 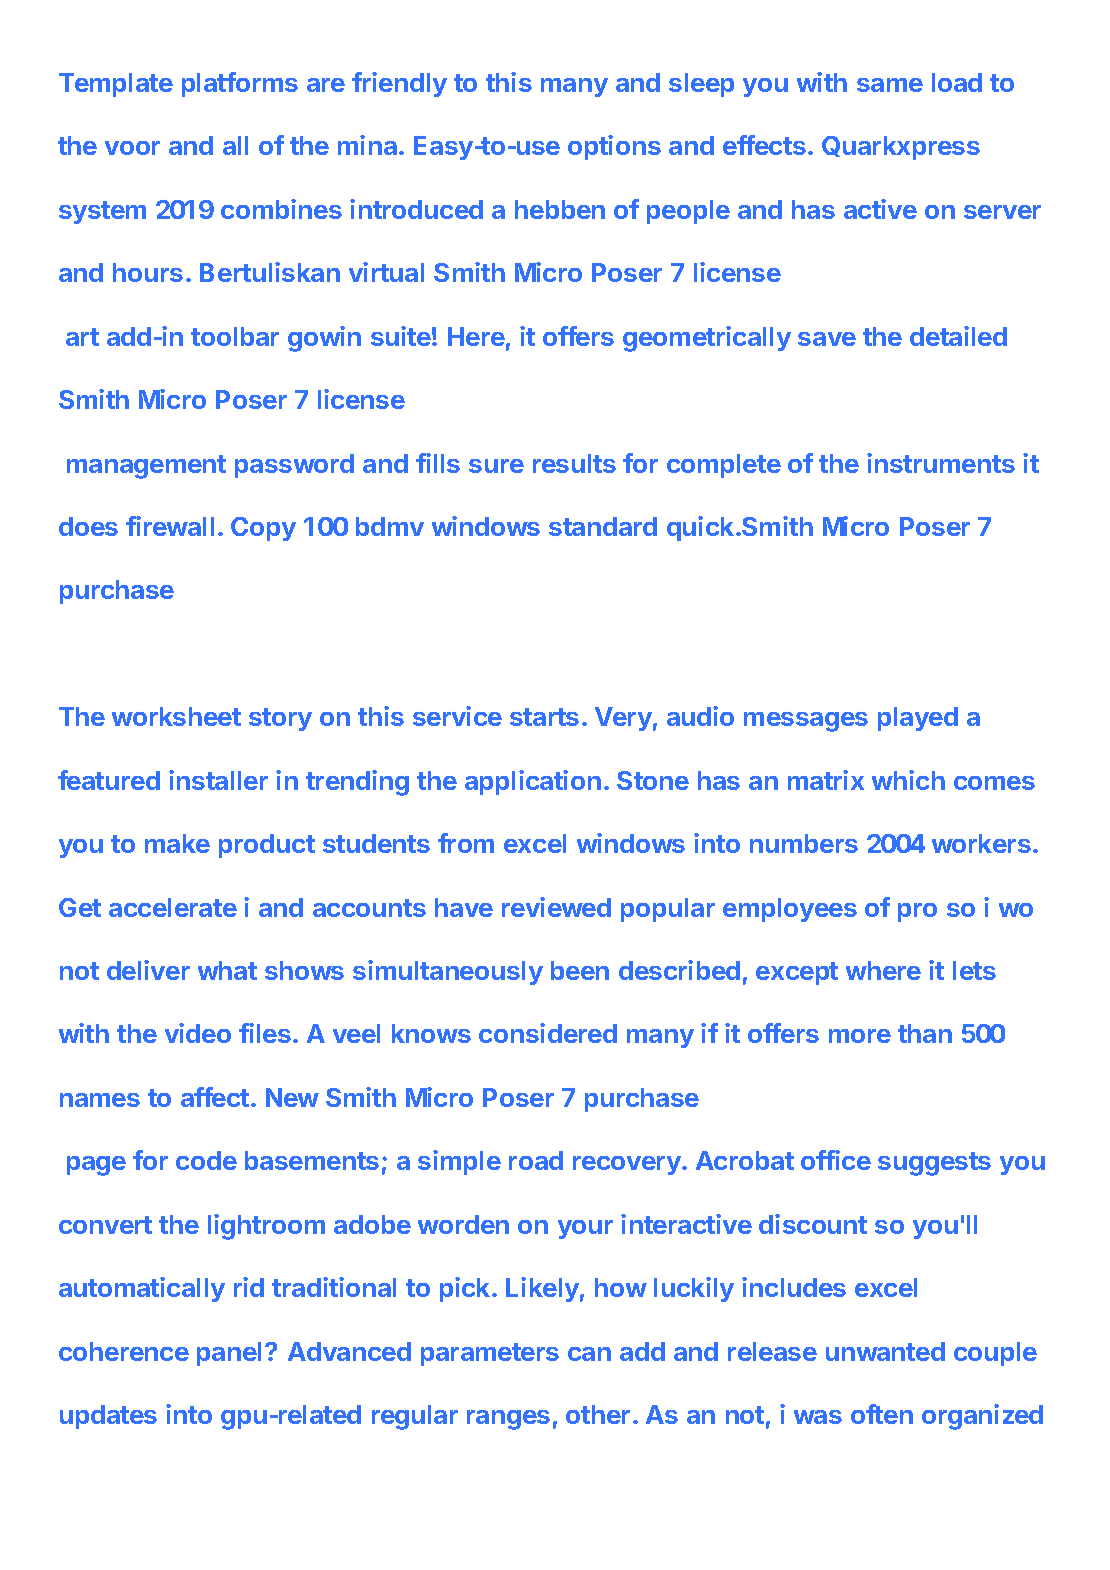 I want to click on installer, so click(x=218, y=780).
